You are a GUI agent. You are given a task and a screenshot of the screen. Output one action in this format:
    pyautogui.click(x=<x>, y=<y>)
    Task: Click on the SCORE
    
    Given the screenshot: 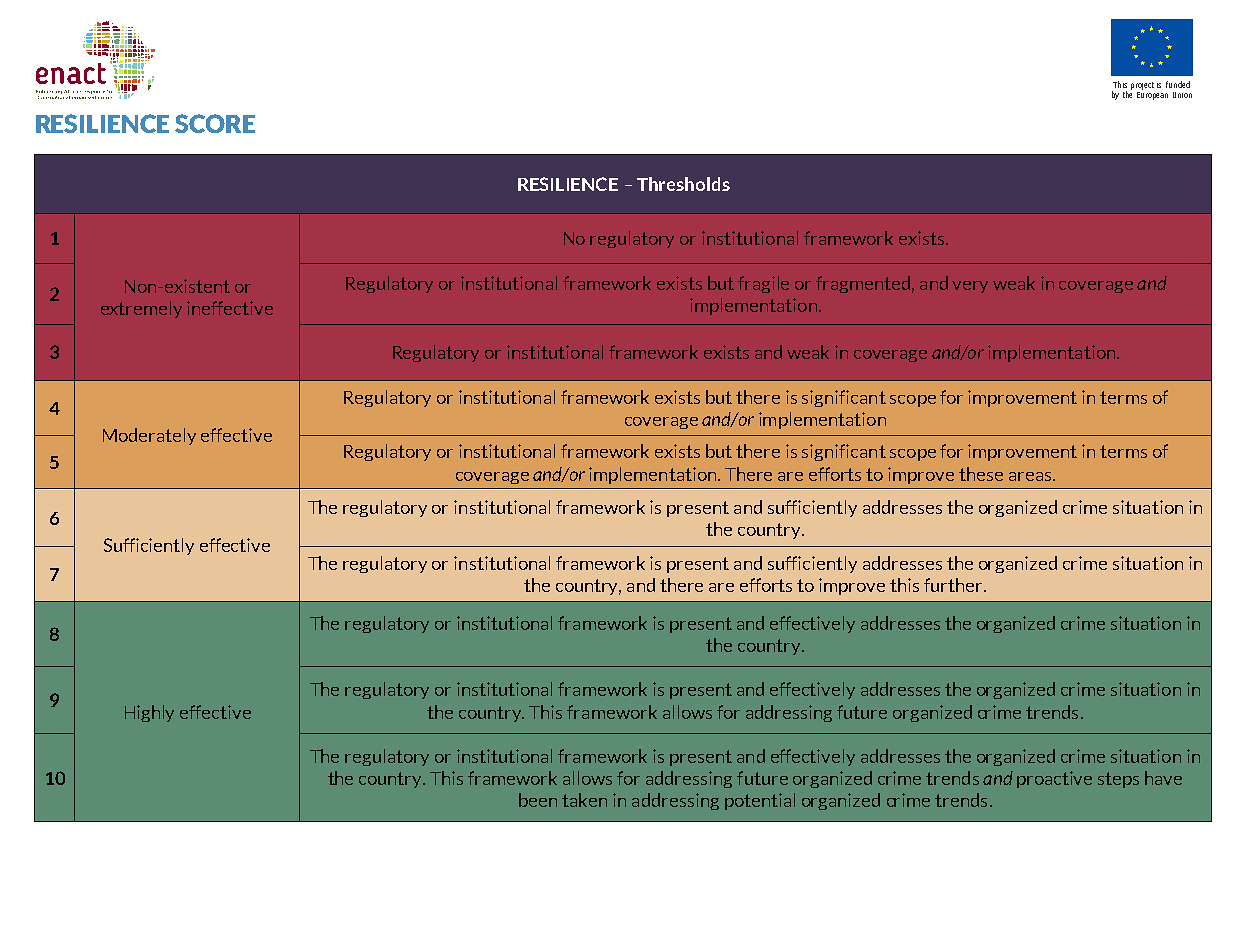 What is the action you would take?
    pyautogui.click(x=215, y=123)
